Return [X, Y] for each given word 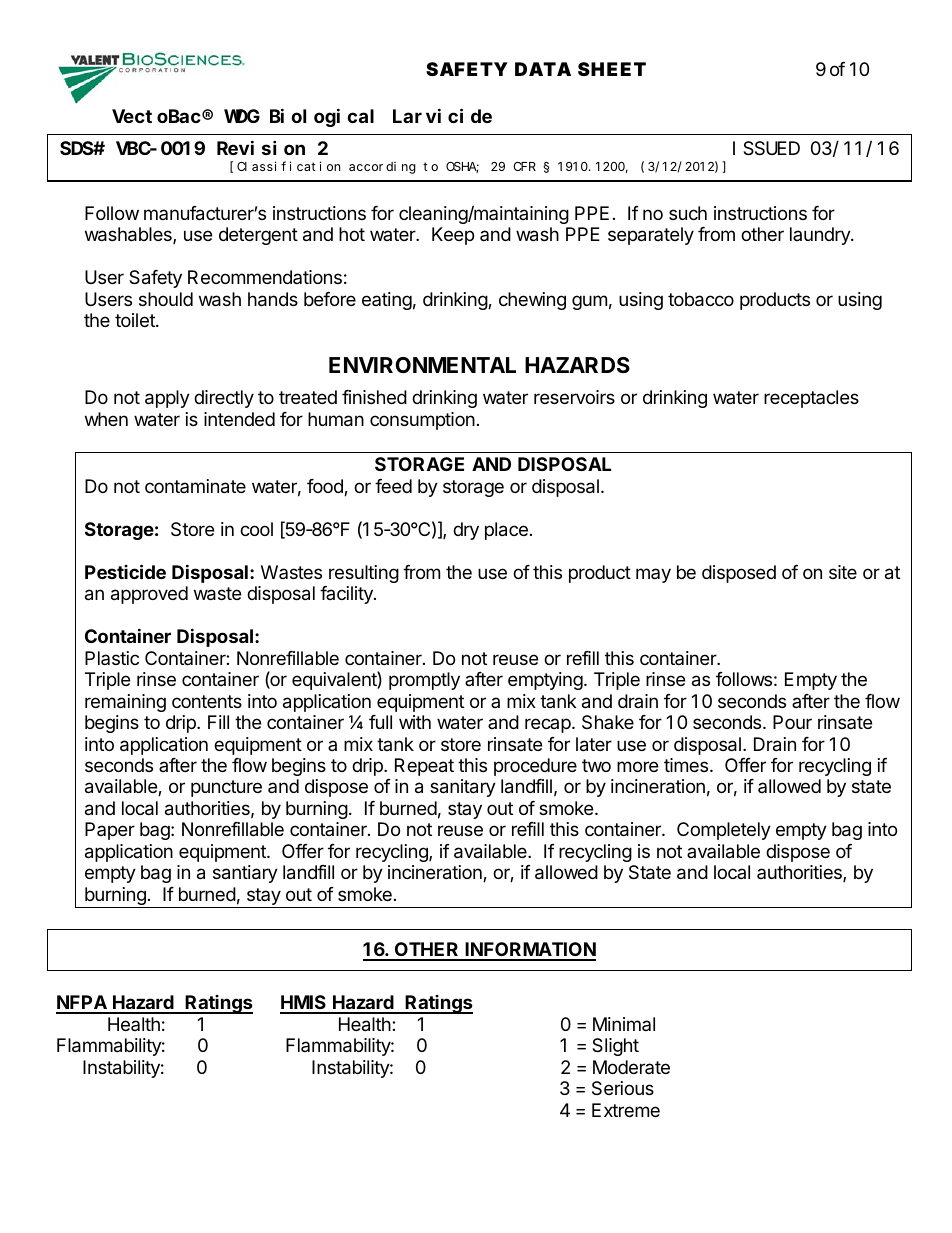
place [506, 531]
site [843, 572]
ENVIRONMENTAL [422, 365]
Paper [110, 831]
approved [149, 595]
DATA [543, 69]
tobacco [701, 299]
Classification [288, 166]
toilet [136, 320]
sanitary [463, 788]
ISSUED [766, 149]
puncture [226, 788]
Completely [724, 831]
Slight [615, 1047]
